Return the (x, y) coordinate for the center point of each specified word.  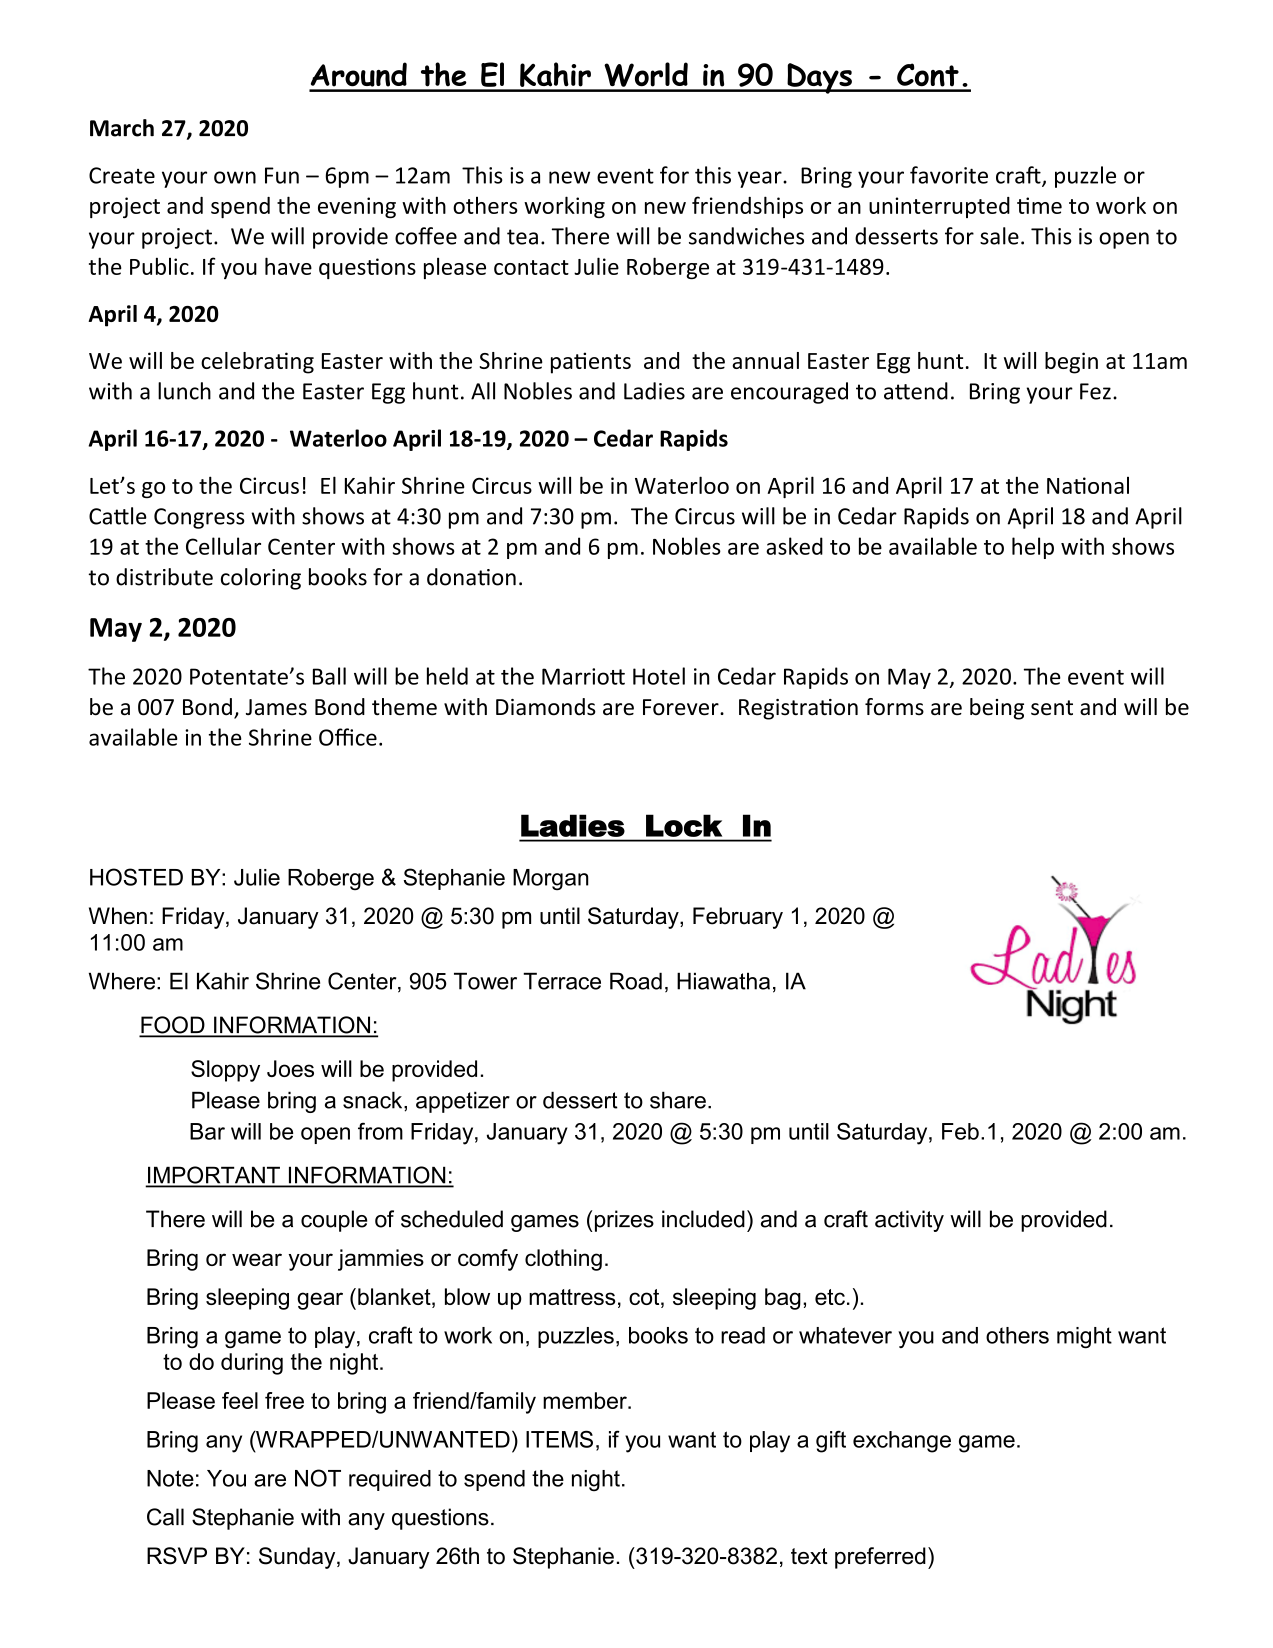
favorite (949, 175)
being (997, 709)
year (761, 179)
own (235, 177)
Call (165, 1517)
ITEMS (559, 1439)
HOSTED (136, 877)
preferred (880, 1558)
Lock (684, 826)
